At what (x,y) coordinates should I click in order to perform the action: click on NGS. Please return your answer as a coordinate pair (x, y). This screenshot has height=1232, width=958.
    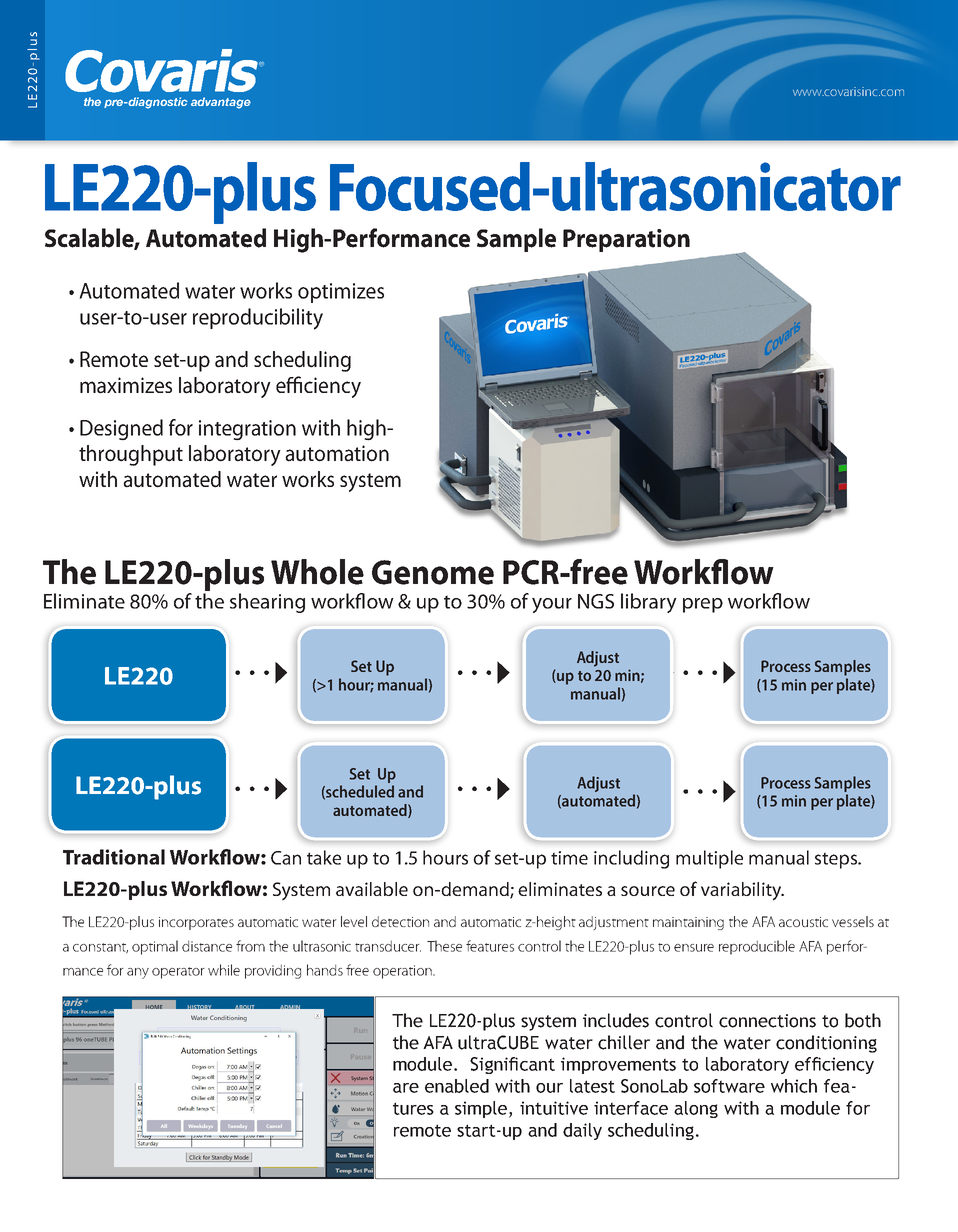
    Looking at the image, I should click on (596, 601).
